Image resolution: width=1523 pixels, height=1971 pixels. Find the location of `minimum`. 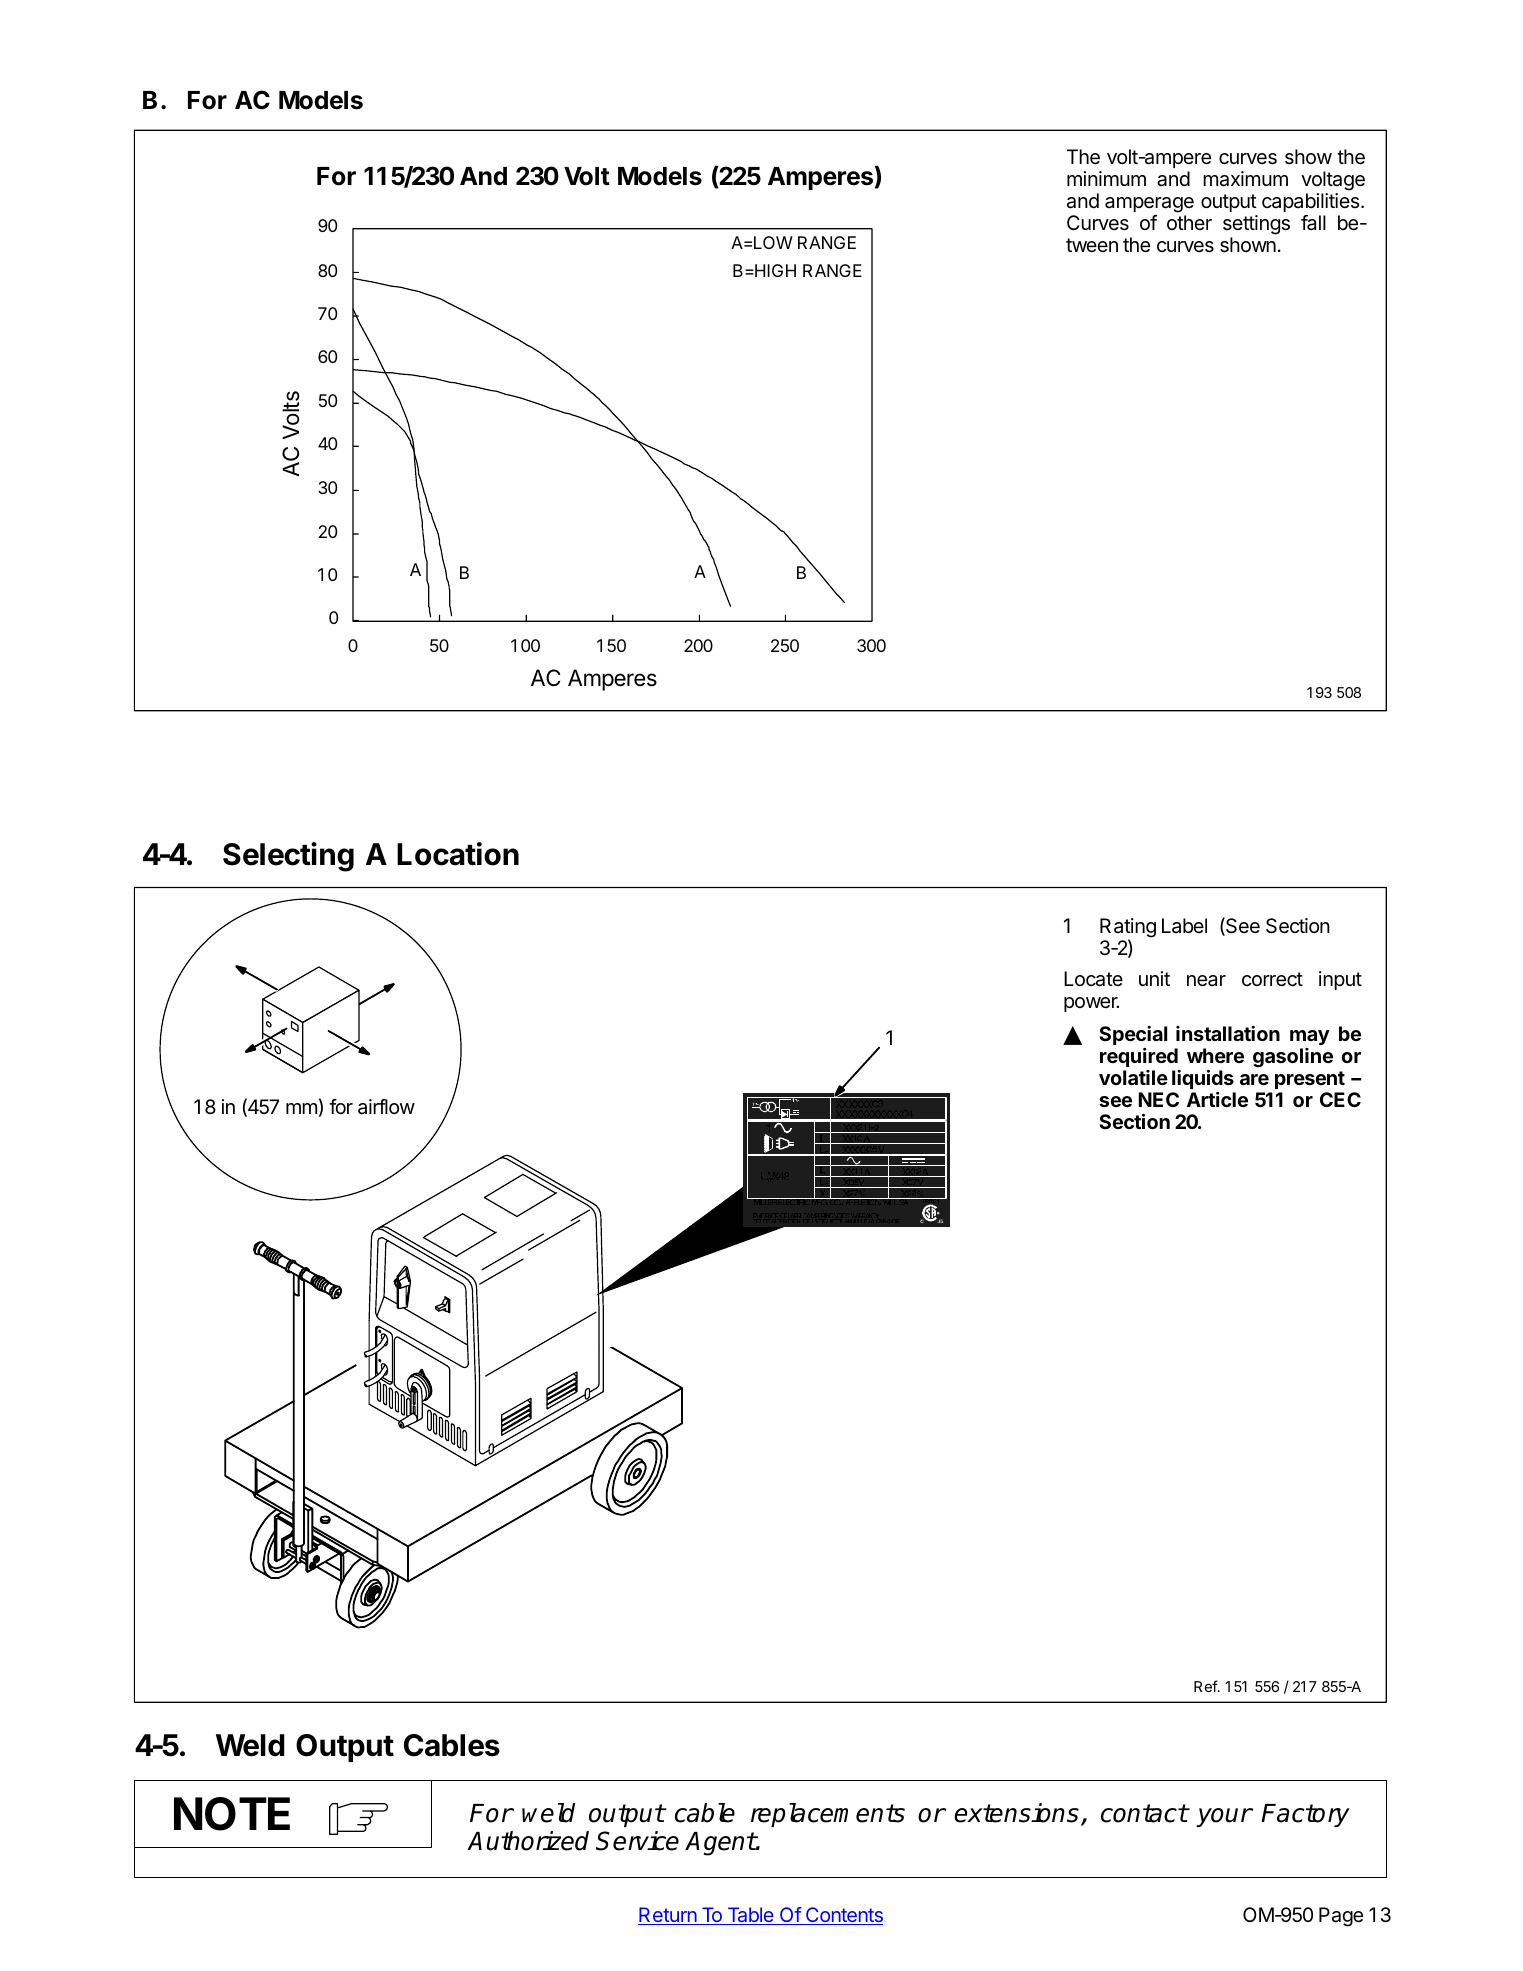

minimum is located at coordinates (1106, 178).
